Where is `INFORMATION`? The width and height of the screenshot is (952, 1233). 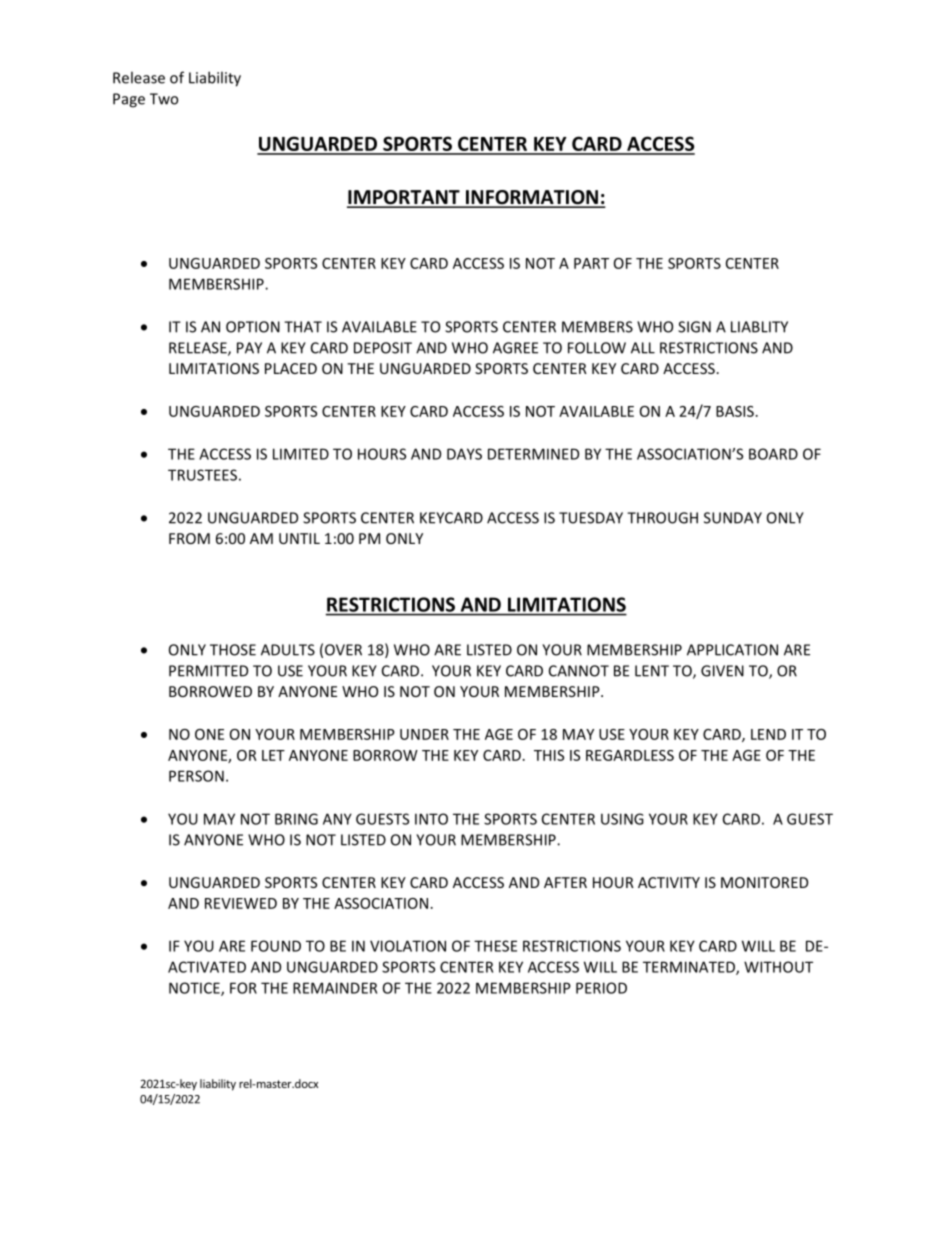 INFORMATION is located at coordinates (532, 198).
